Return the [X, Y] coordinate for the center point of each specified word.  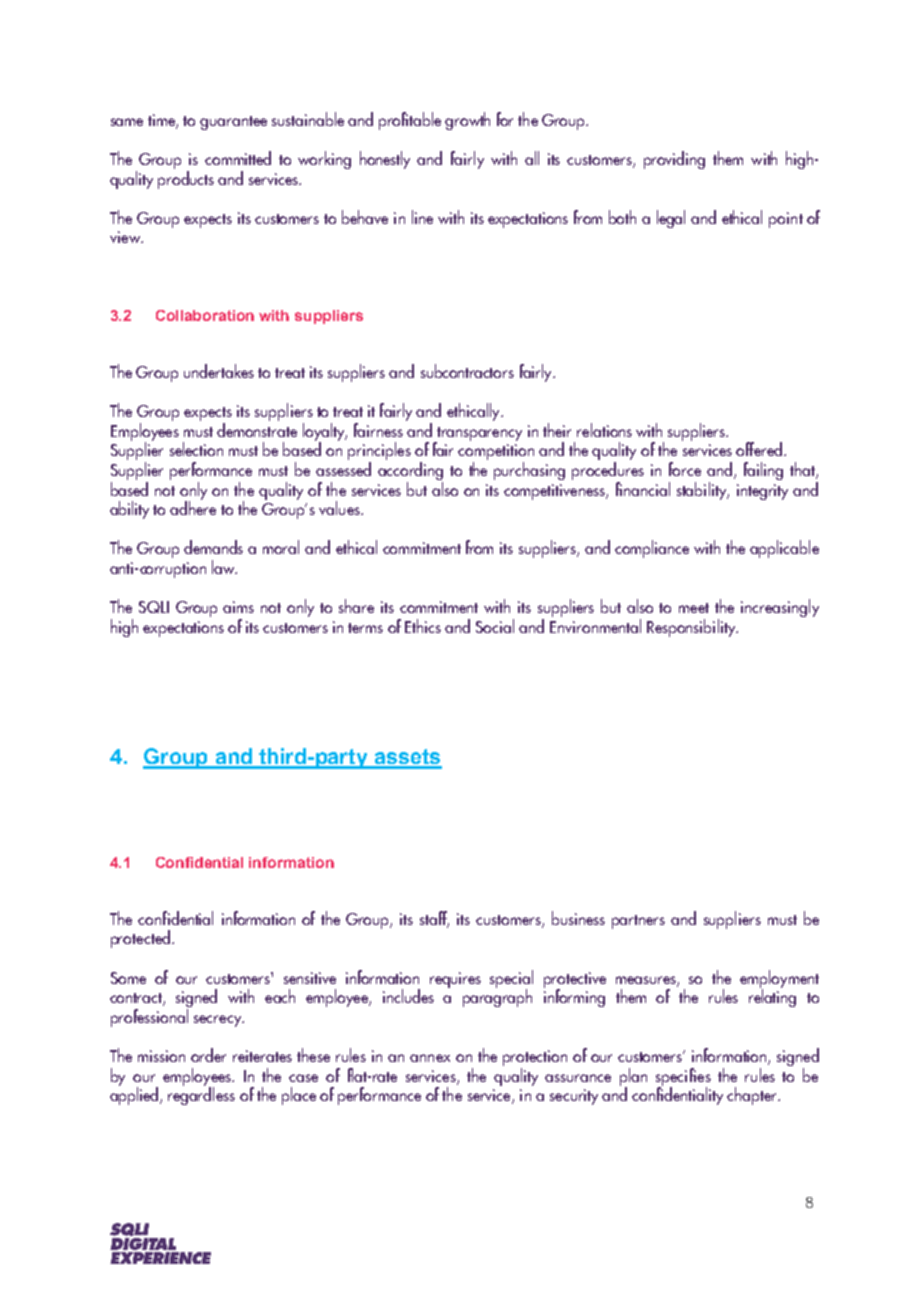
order [208, 1055]
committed [238, 158]
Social [495, 626]
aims [238, 607]
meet [694, 608]
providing [674, 160]
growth [467, 121]
